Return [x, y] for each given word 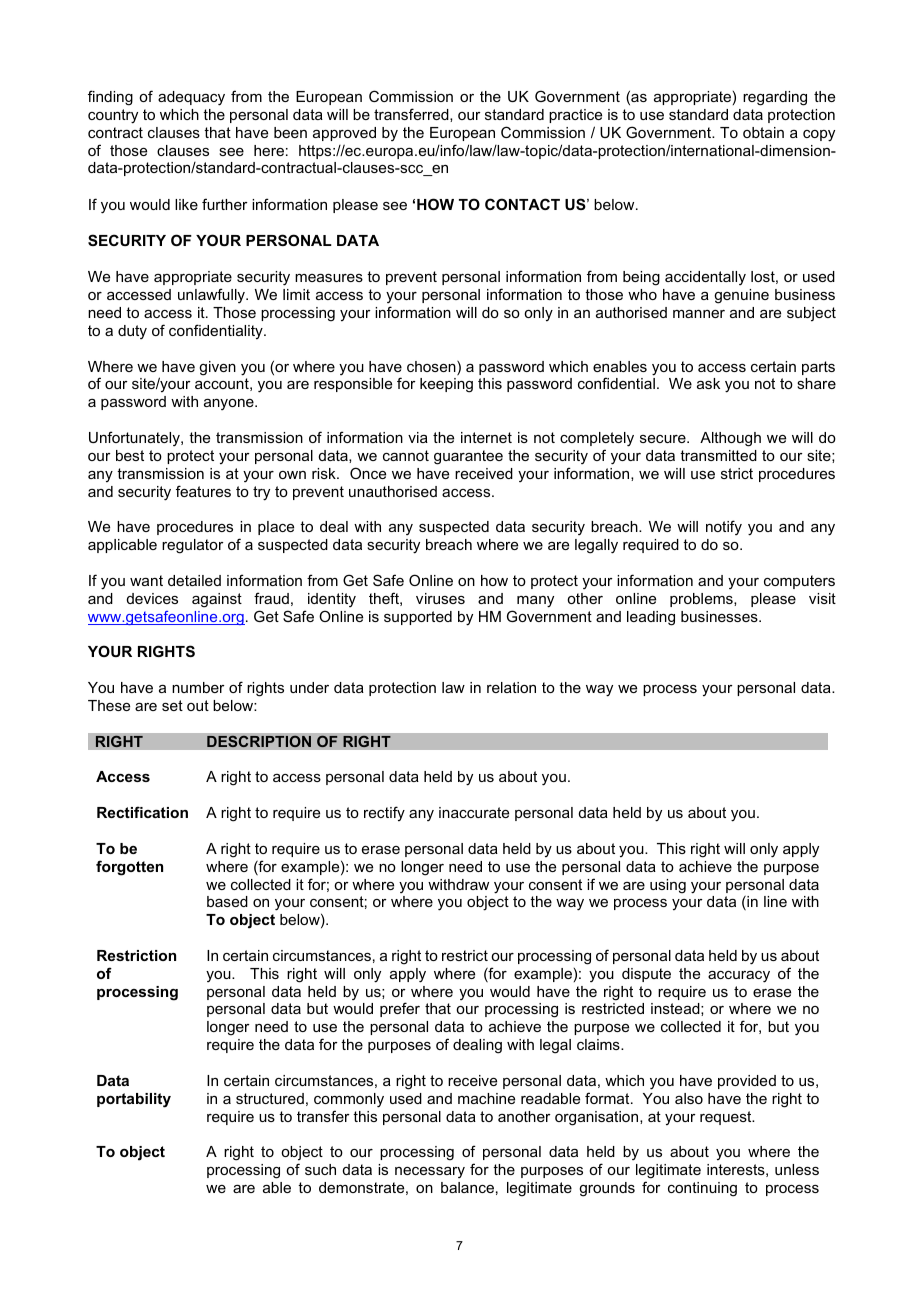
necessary [430, 1172]
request [727, 1118]
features [203, 491]
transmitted [718, 455]
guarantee [468, 457]
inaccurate [474, 812]
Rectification [142, 812]
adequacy [191, 98]
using [668, 886]
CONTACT [522, 204]
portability [134, 1100]
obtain [763, 132]
